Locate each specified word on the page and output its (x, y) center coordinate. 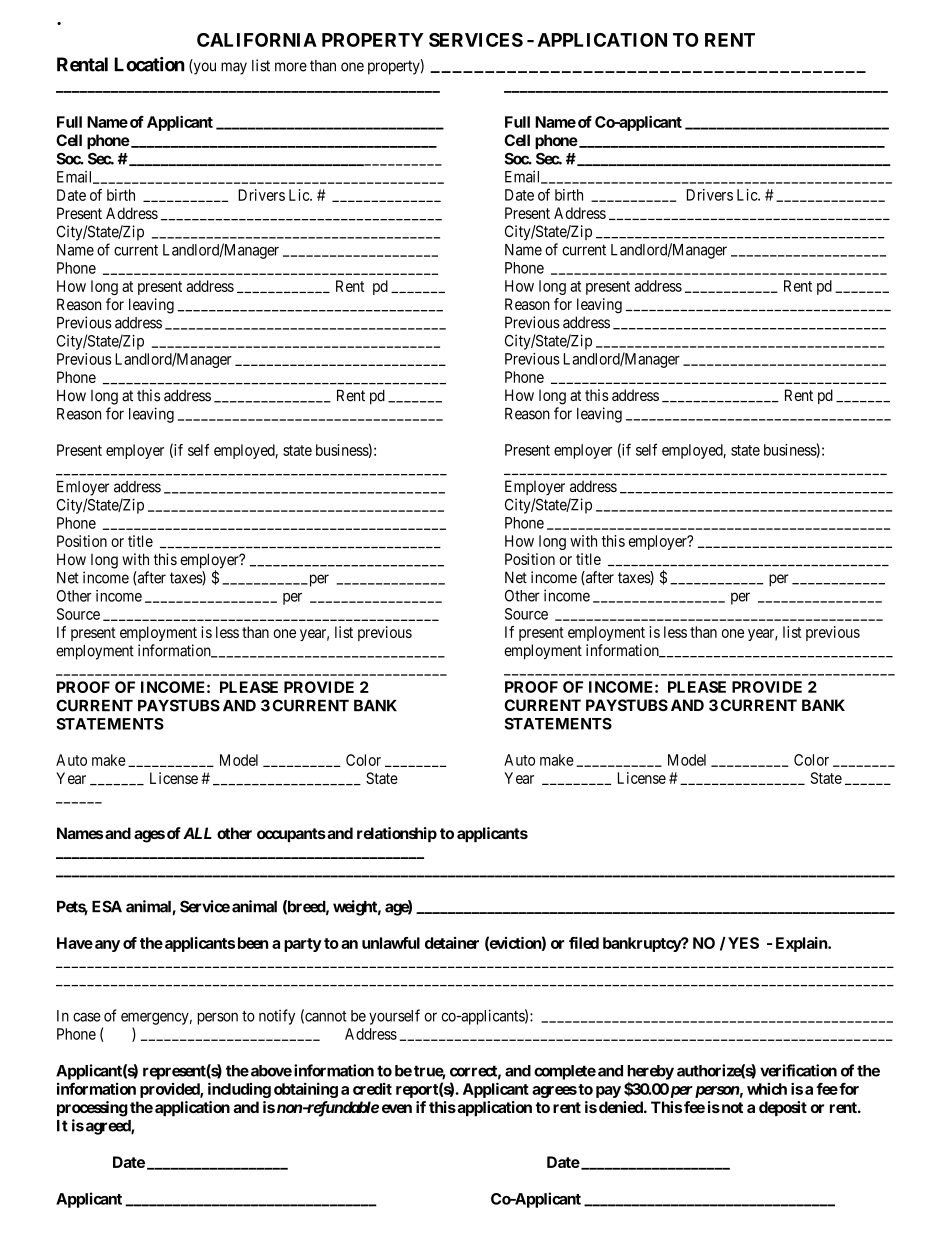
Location (149, 64)
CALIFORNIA (257, 40)
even (397, 1108)
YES (743, 943)
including (239, 1090)
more (291, 67)
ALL (197, 833)
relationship (397, 834)
